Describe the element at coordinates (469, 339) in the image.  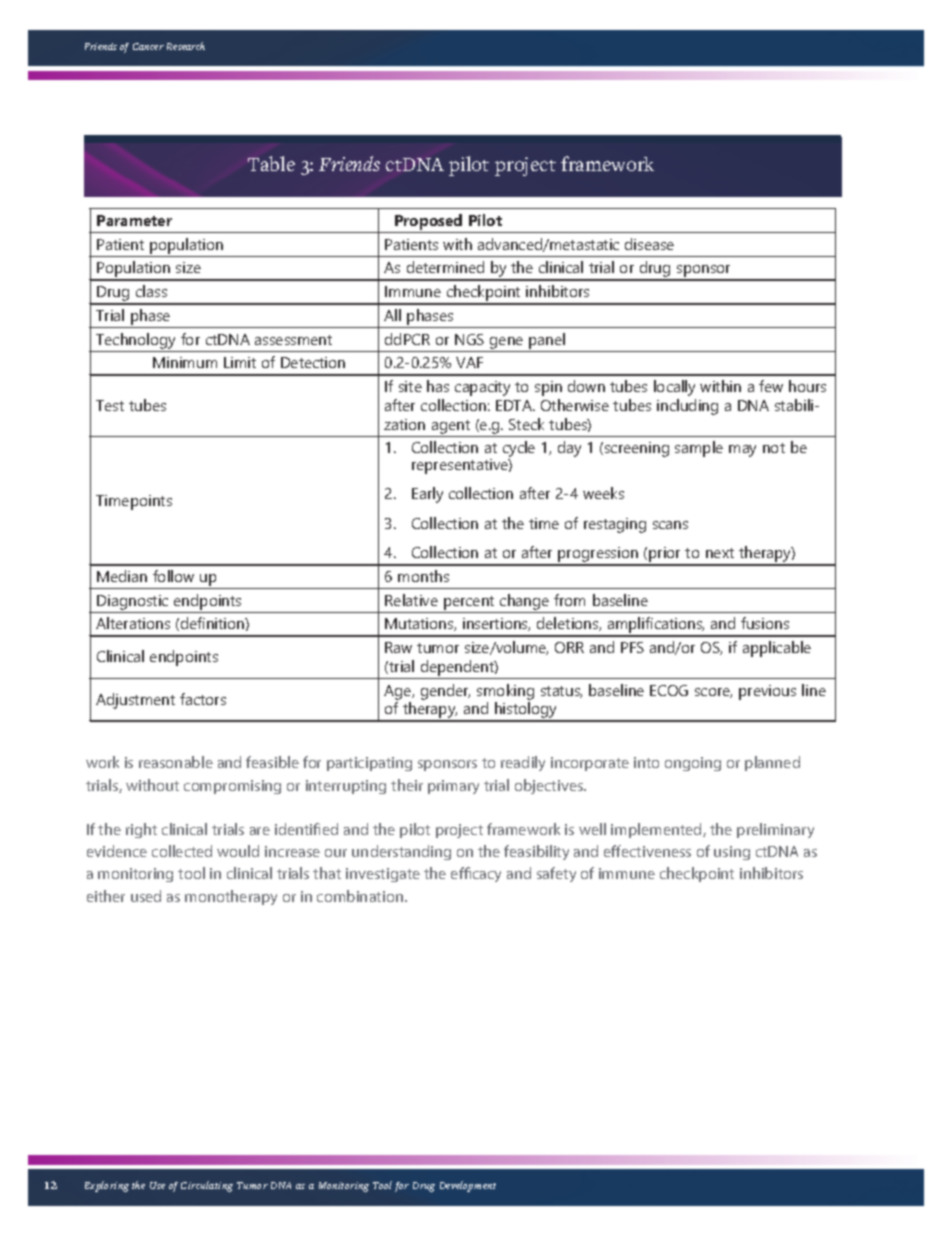
I see `NGS` at that location.
